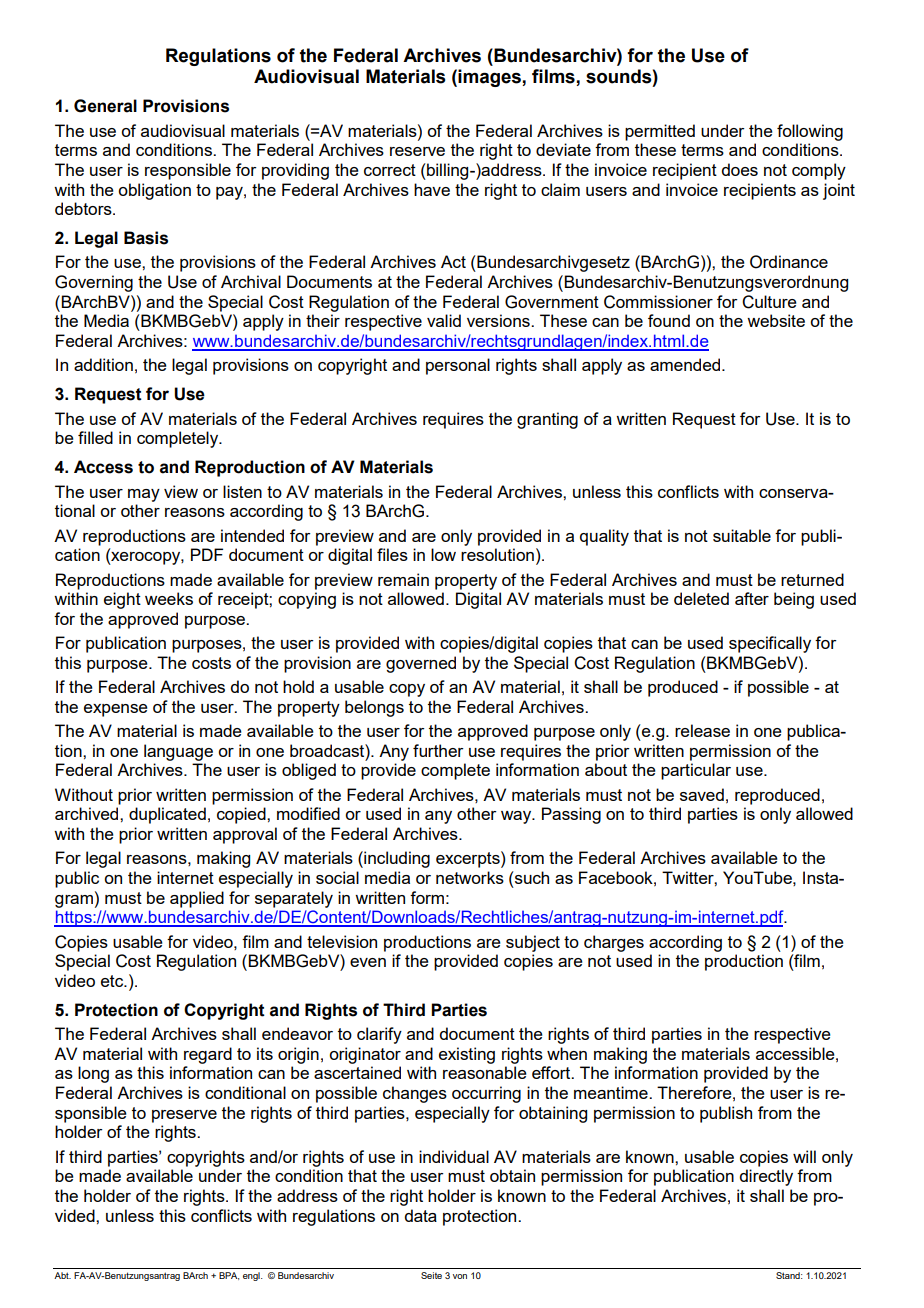 This screenshot has height=1308, width=924. I want to click on data, so click(420, 1215).
